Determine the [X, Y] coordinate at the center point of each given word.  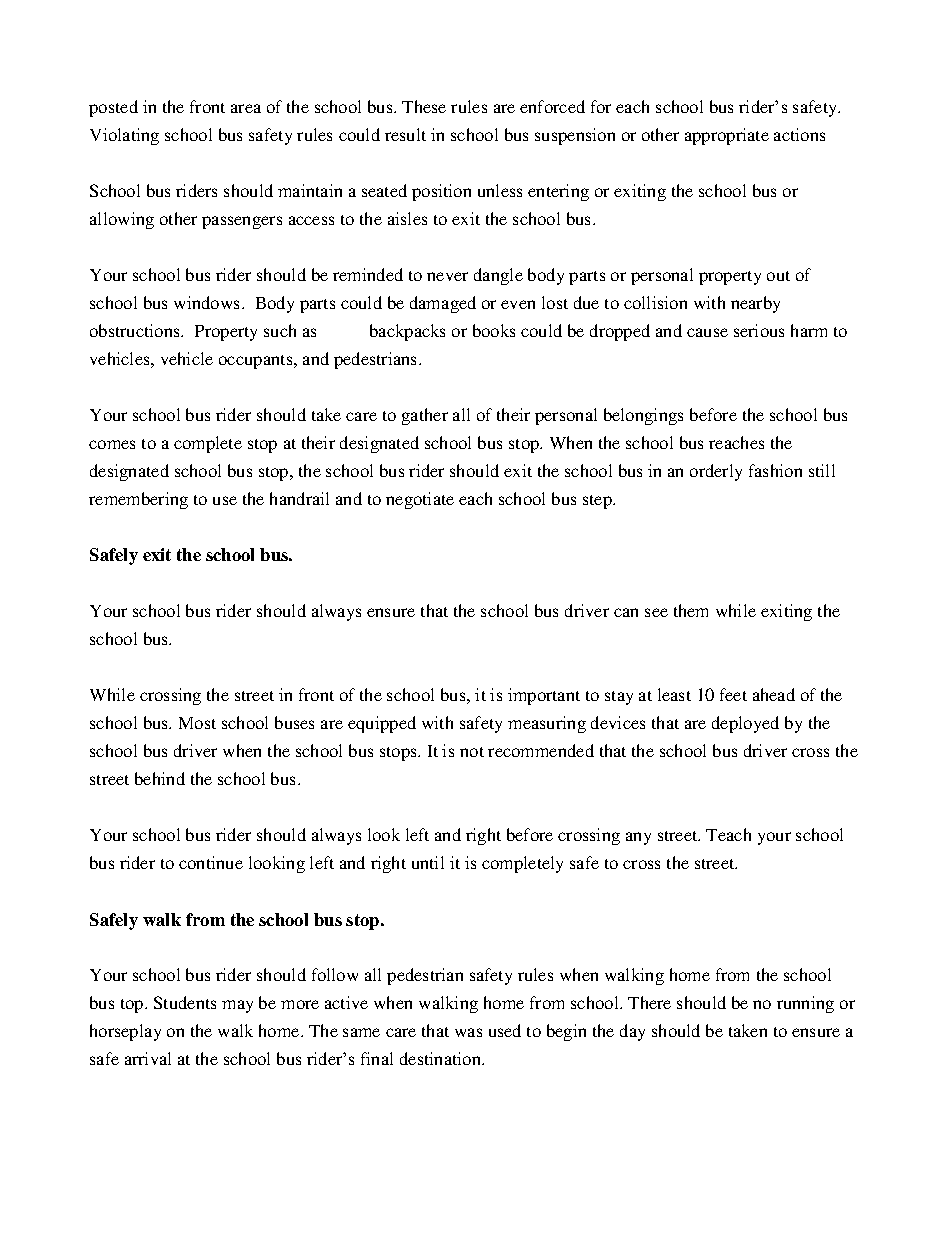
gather [425, 416]
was [468, 1032]
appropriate [727, 136]
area [246, 108]
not [472, 752]
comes [112, 444]
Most [197, 723]
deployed [745, 724]
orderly [716, 472]
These [424, 106]
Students [185, 1002]
